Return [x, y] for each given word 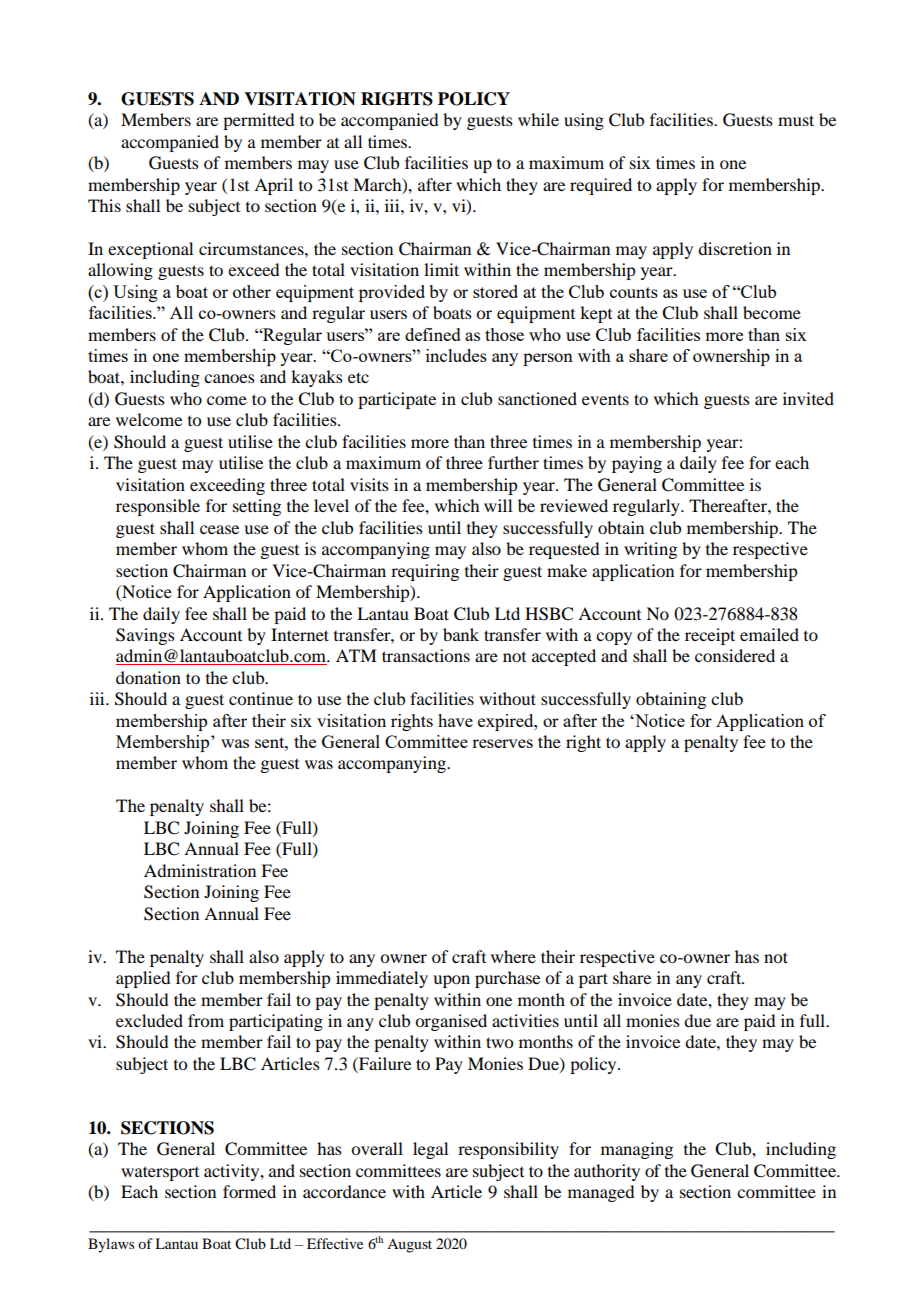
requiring [425, 572]
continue [261, 698]
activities [525, 1020]
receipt [710, 636]
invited [808, 398]
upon [451, 981]
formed [249, 1191]
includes [456, 355]
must [796, 120]
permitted [258, 121]
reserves [502, 743]
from [206, 1020]
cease [219, 529]
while [538, 119]
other [252, 291]
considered [735, 655]
